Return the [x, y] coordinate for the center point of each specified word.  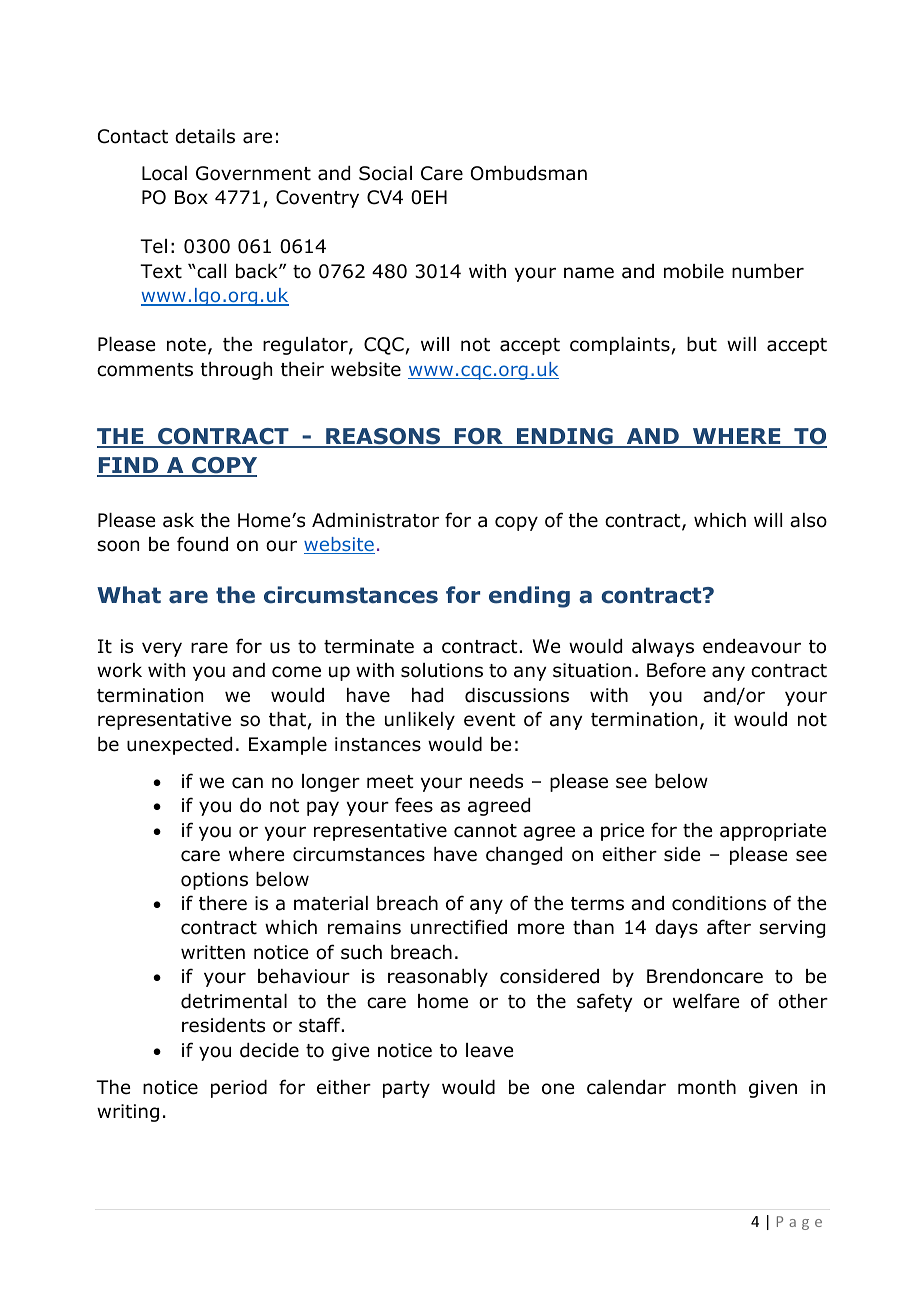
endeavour [752, 646]
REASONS [383, 437]
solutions [442, 670]
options [214, 881]
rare [209, 648]
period [239, 1089]
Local [164, 173]
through [236, 371]
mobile [694, 271]
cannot [485, 831]
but [702, 344]
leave [489, 1050]
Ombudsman [529, 173]
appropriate [773, 832]
